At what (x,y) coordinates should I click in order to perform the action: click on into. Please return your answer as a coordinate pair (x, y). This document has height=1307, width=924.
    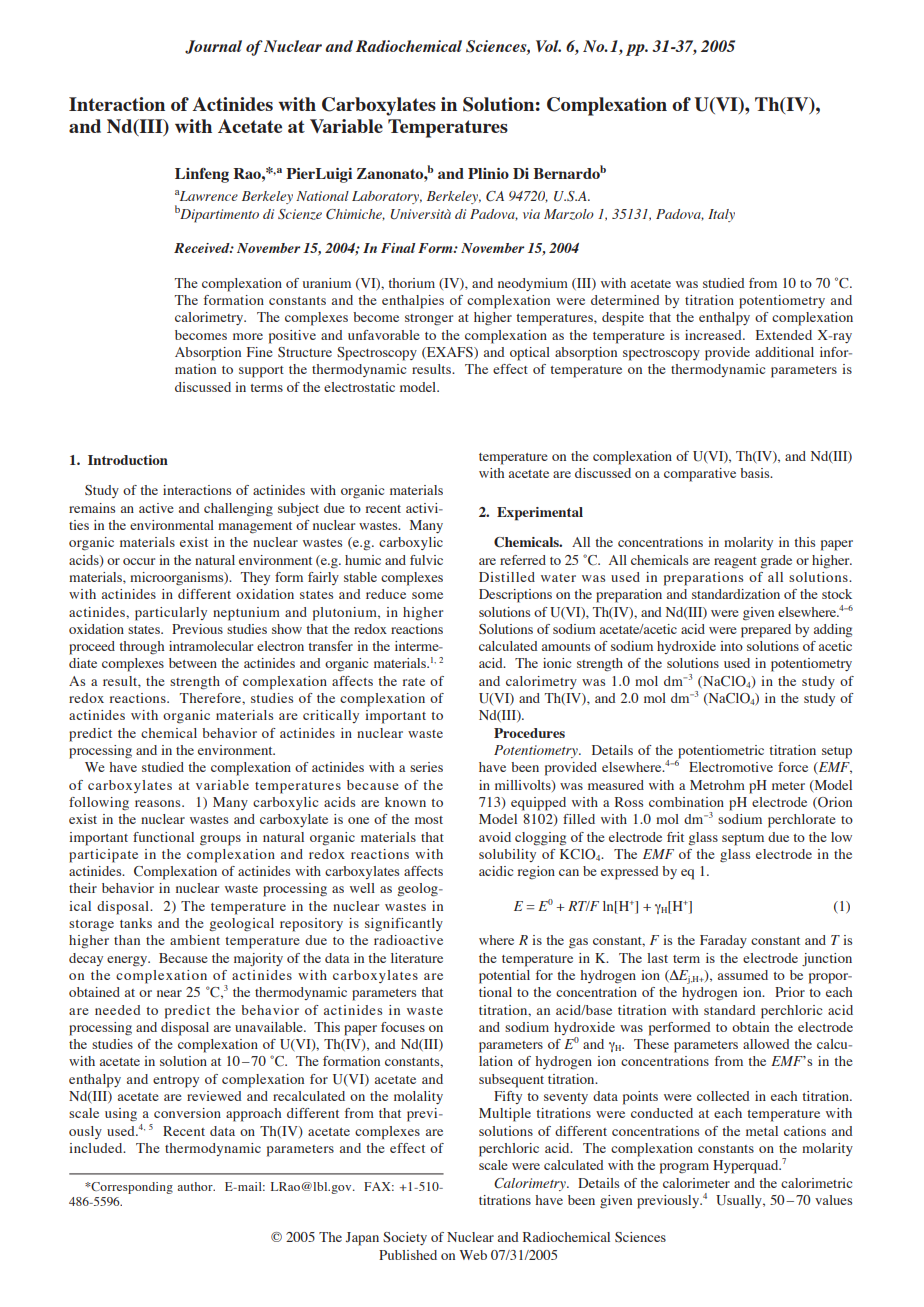
    Looking at the image, I should click on (731, 646).
